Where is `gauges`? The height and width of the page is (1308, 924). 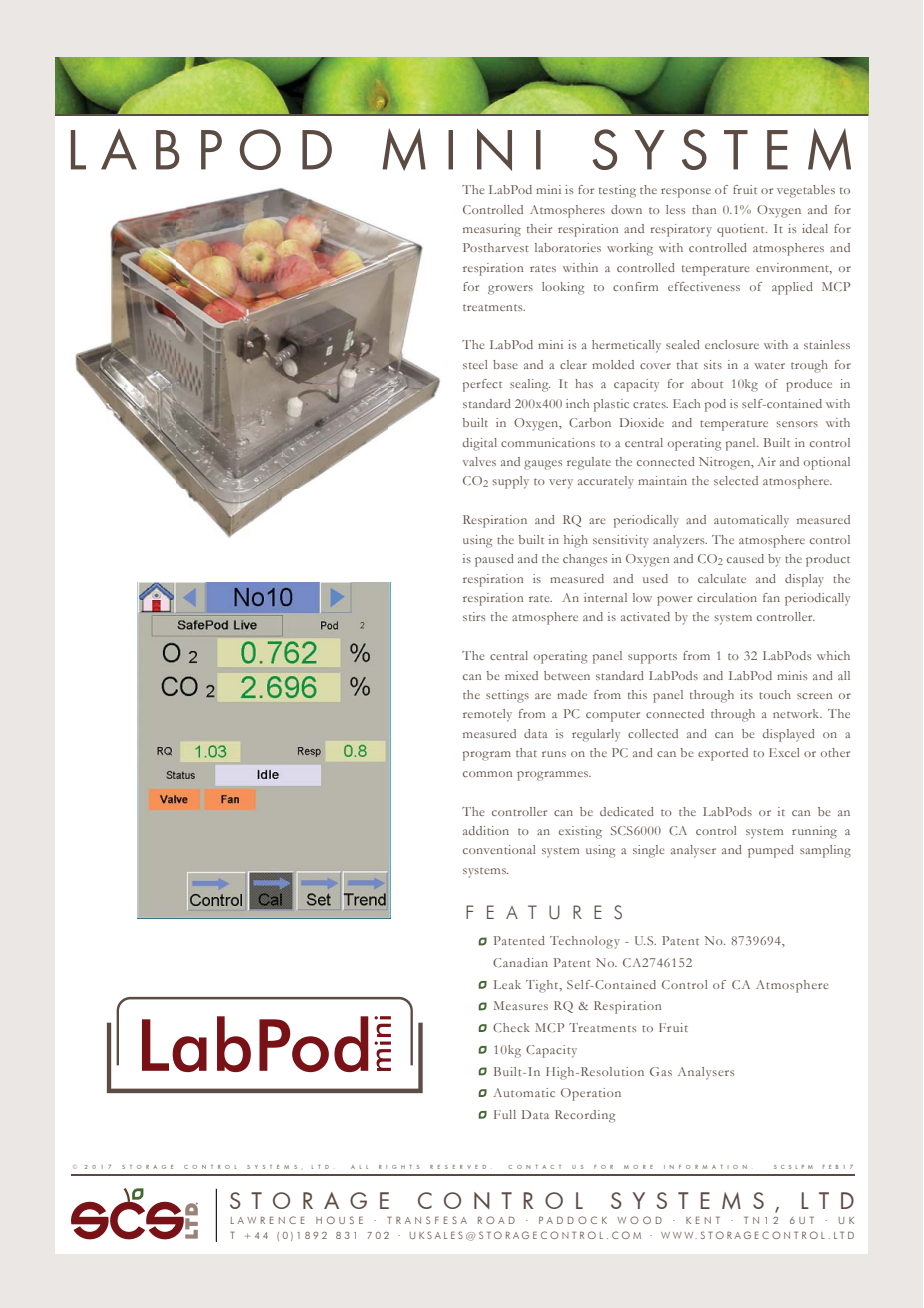
gauges is located at coordinates (543, 465).
